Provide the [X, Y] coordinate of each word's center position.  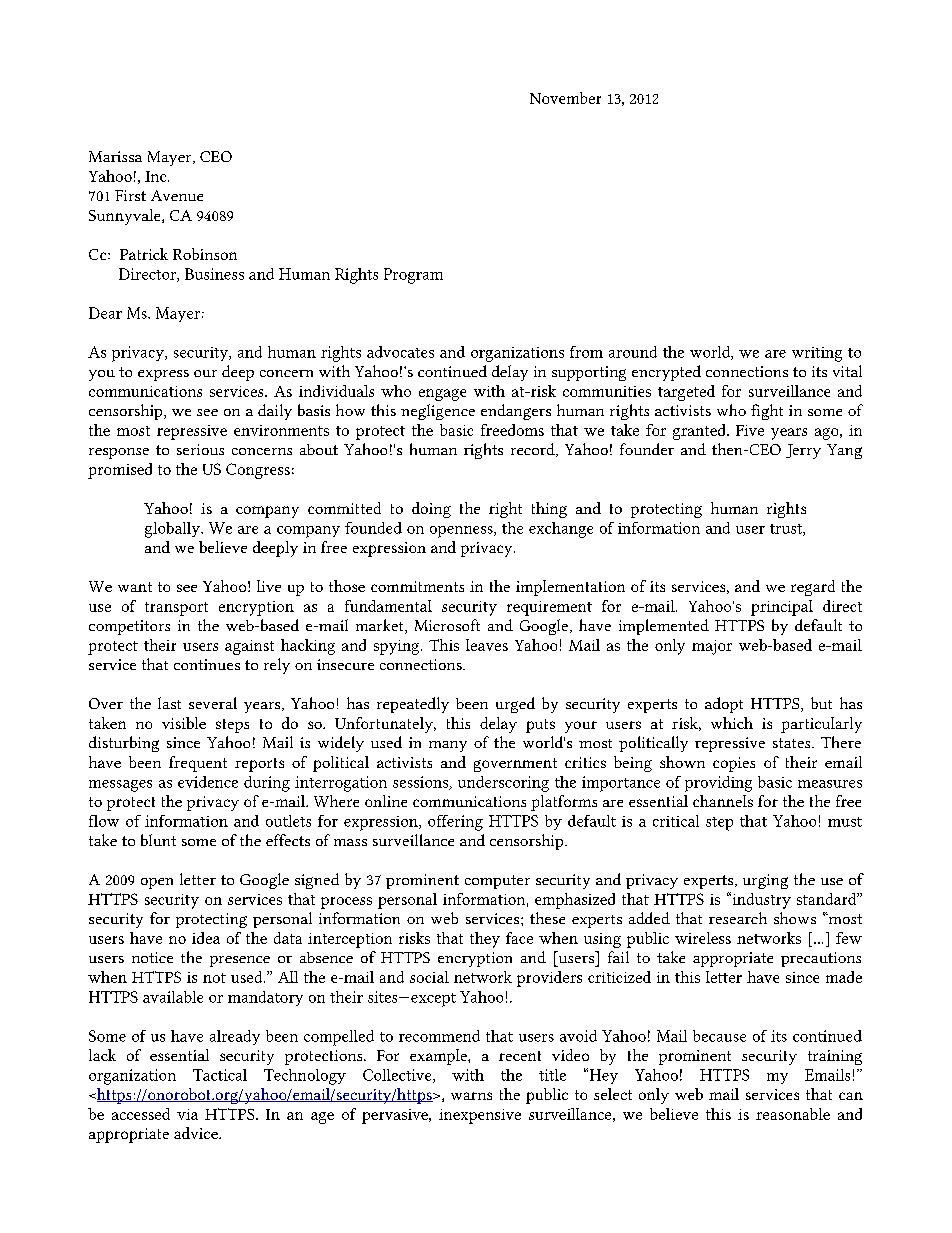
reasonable [793, 1114]
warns [471, 1096]
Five [750, 430]
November [565, 98]
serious [200, 449]
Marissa [115, 156]
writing [817, 354]
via [187, 1114]
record [534, 450]
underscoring [503, 784]
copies [734, 764]
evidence [208, 782]
